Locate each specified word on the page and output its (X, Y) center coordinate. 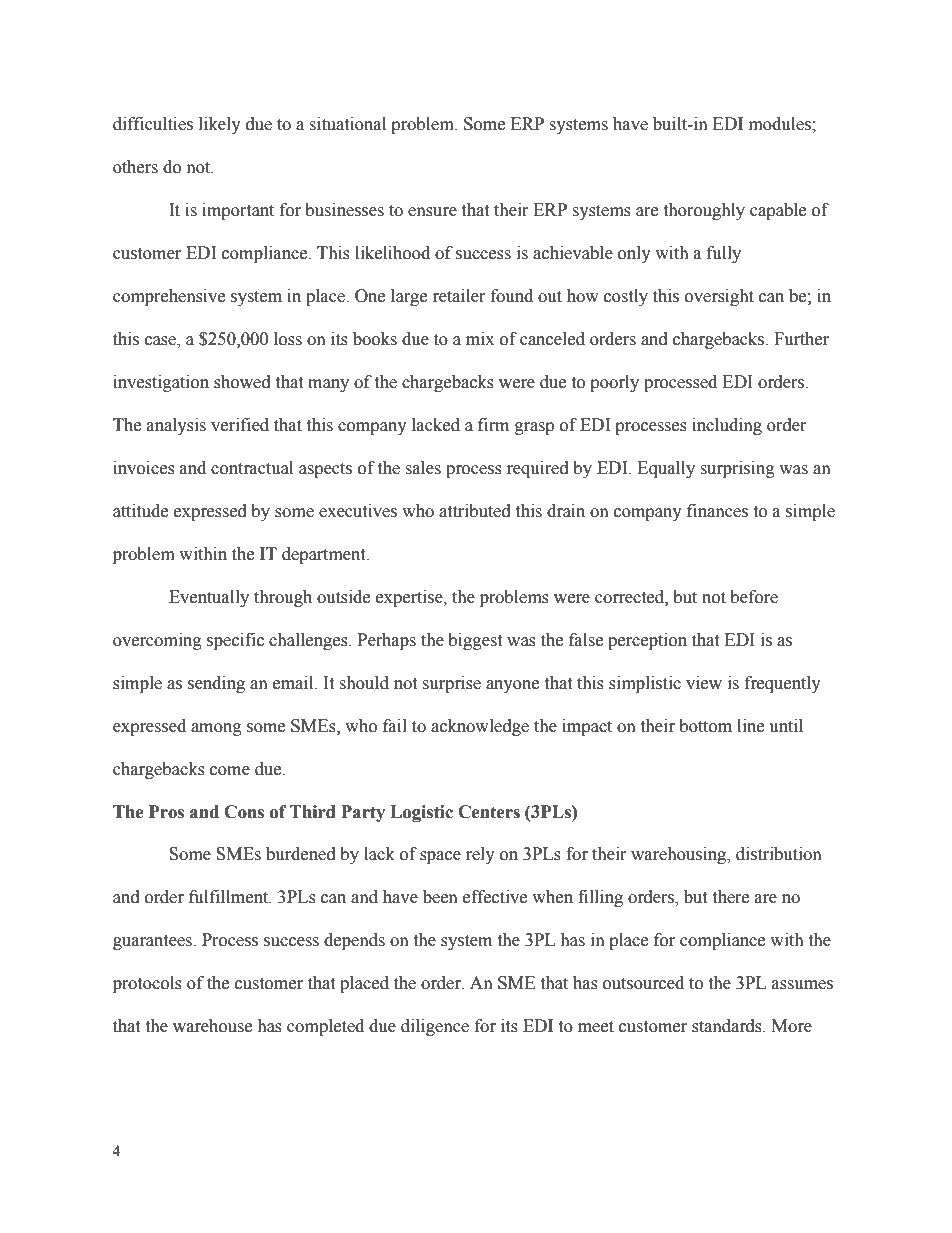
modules (781, 124)
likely (220, 125)
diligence (435, 1027)
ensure (432, 212)
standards (728, 1026)
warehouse (212, 1026)
